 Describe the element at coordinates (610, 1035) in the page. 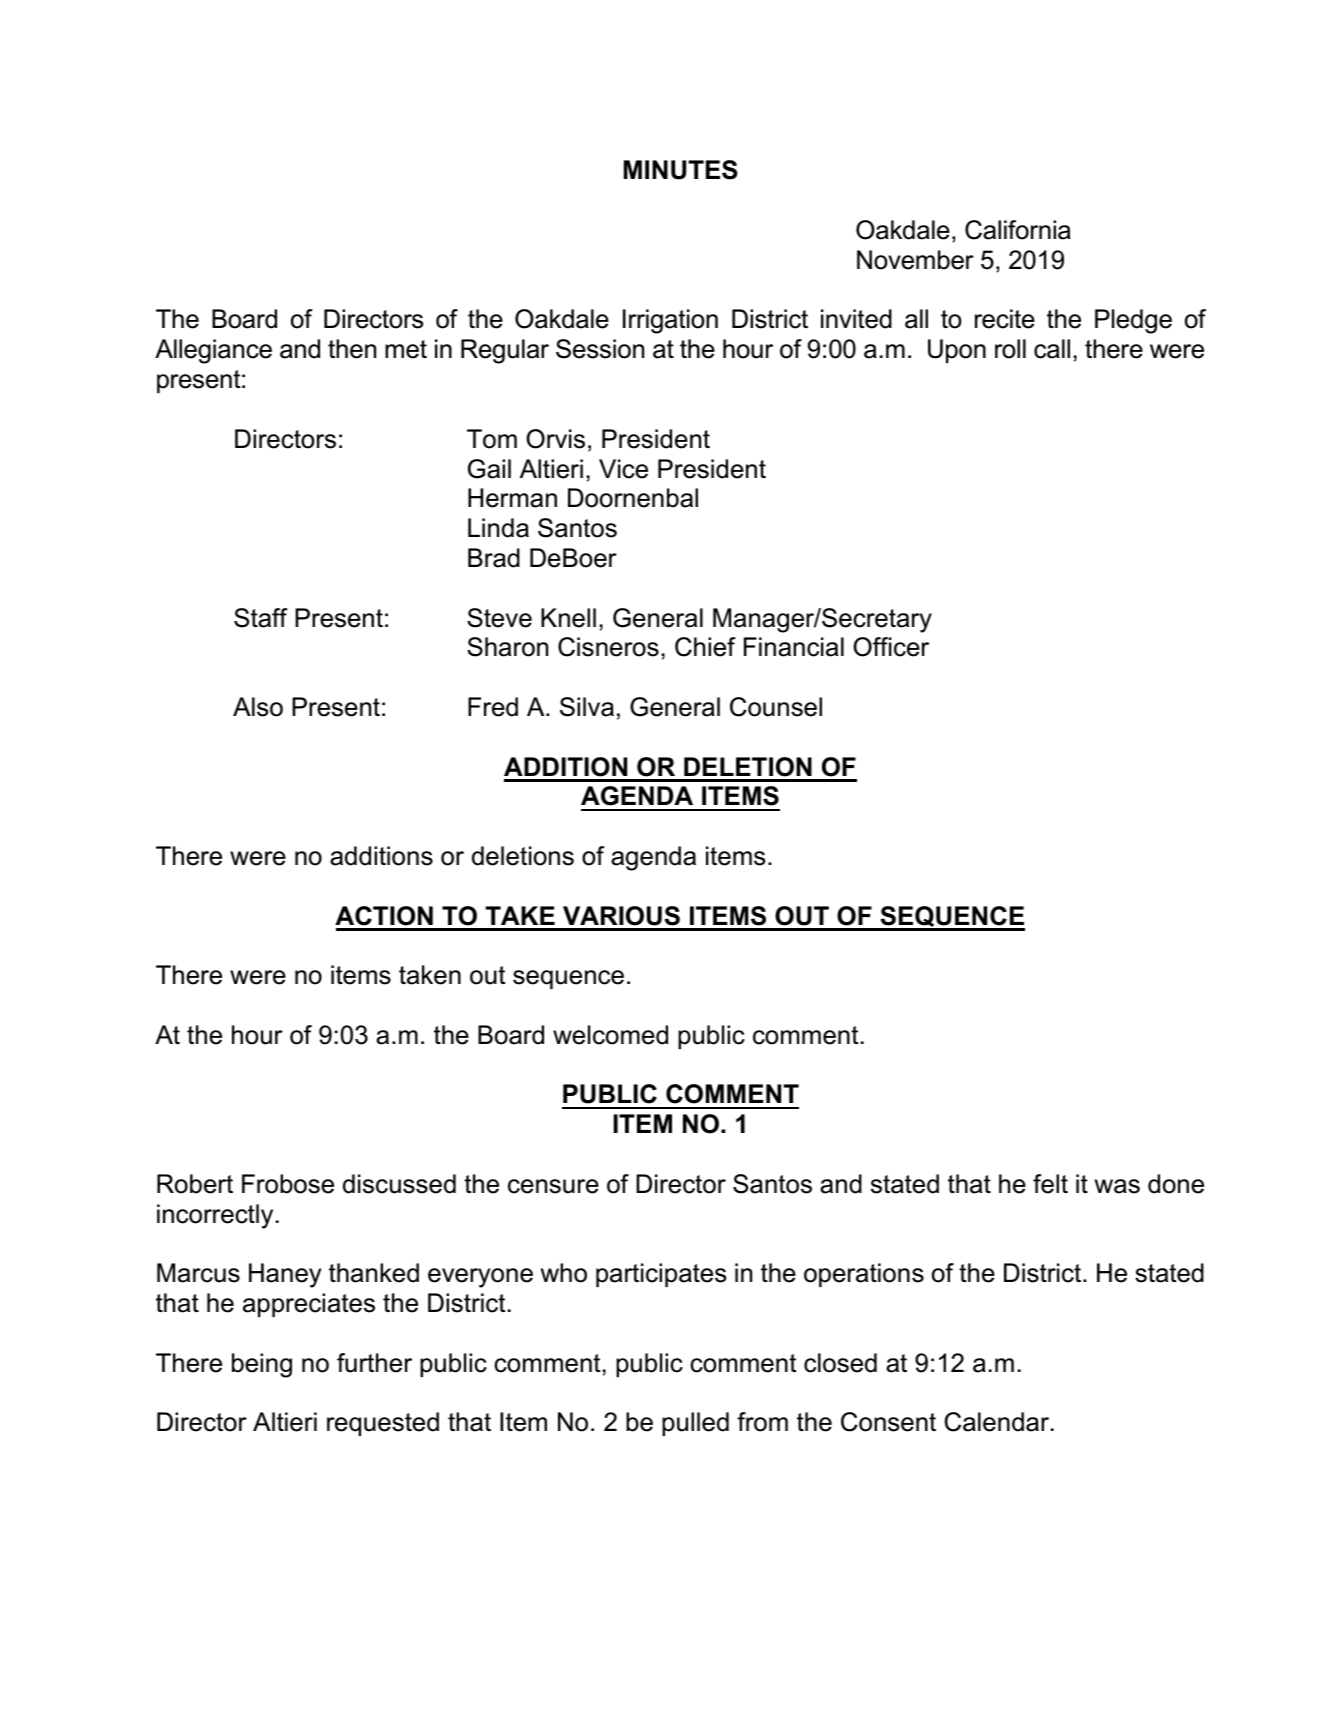

I see `welcomed` at that location.
